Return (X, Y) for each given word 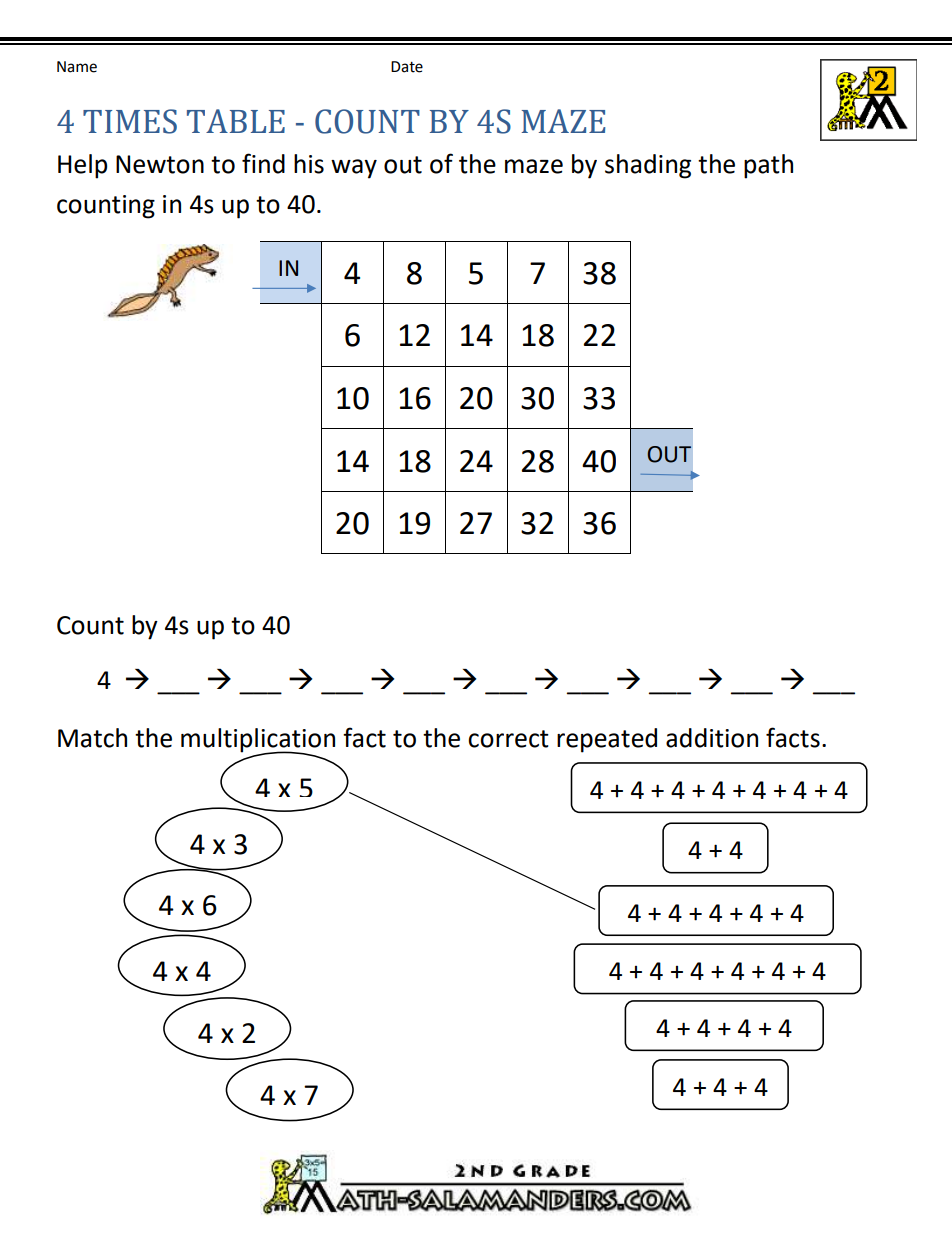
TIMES (130, 121)
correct (508, 739)
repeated (607, 740)
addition (712, 738)
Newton (160, 164)
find (263, 163)
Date (407, 67)
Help (82, 166)
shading (648, 166)
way (354, 169)
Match (92, 738)
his (309, 164)
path (768, 166)
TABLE (236, 121)
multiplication (258, 741)
